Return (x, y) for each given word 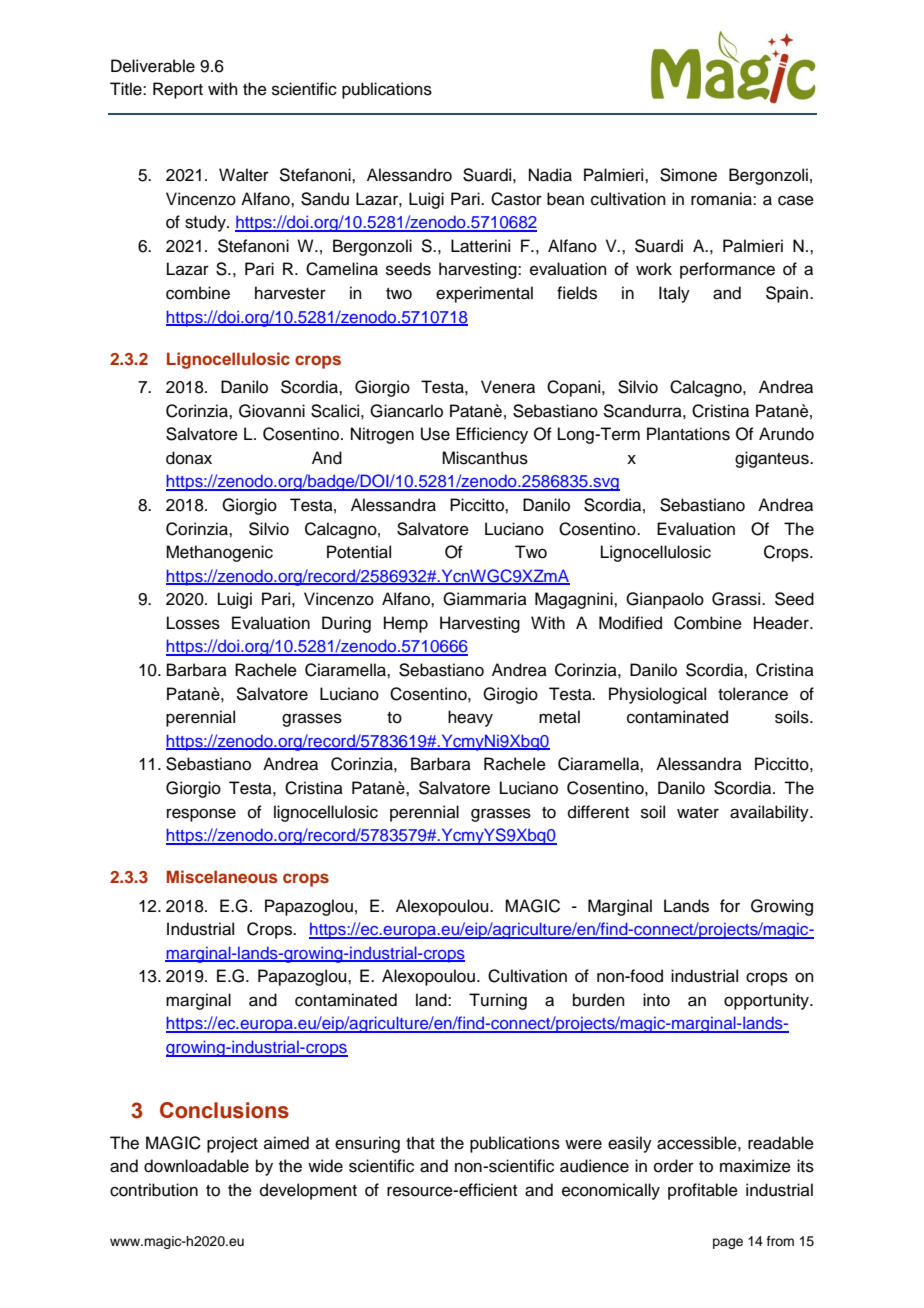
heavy (470, 718)
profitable (703, 1191)
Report (178, 90)
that (420, 1143)
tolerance (753, 694)
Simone (688, 175)
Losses (193, 623)
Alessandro (409, 175)
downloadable (196, 1166)
